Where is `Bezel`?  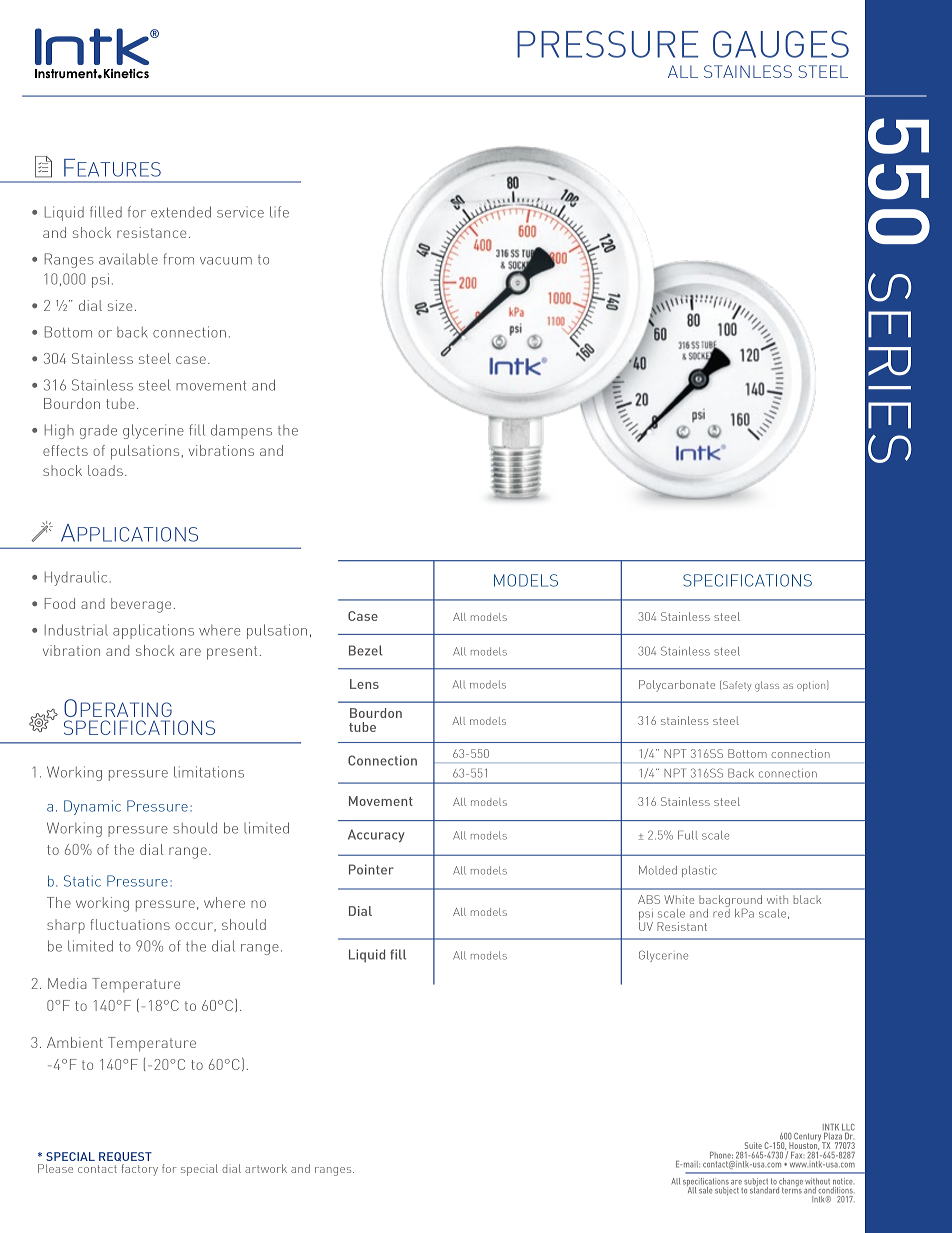 Bezel is located at coordinates (365, 650).
